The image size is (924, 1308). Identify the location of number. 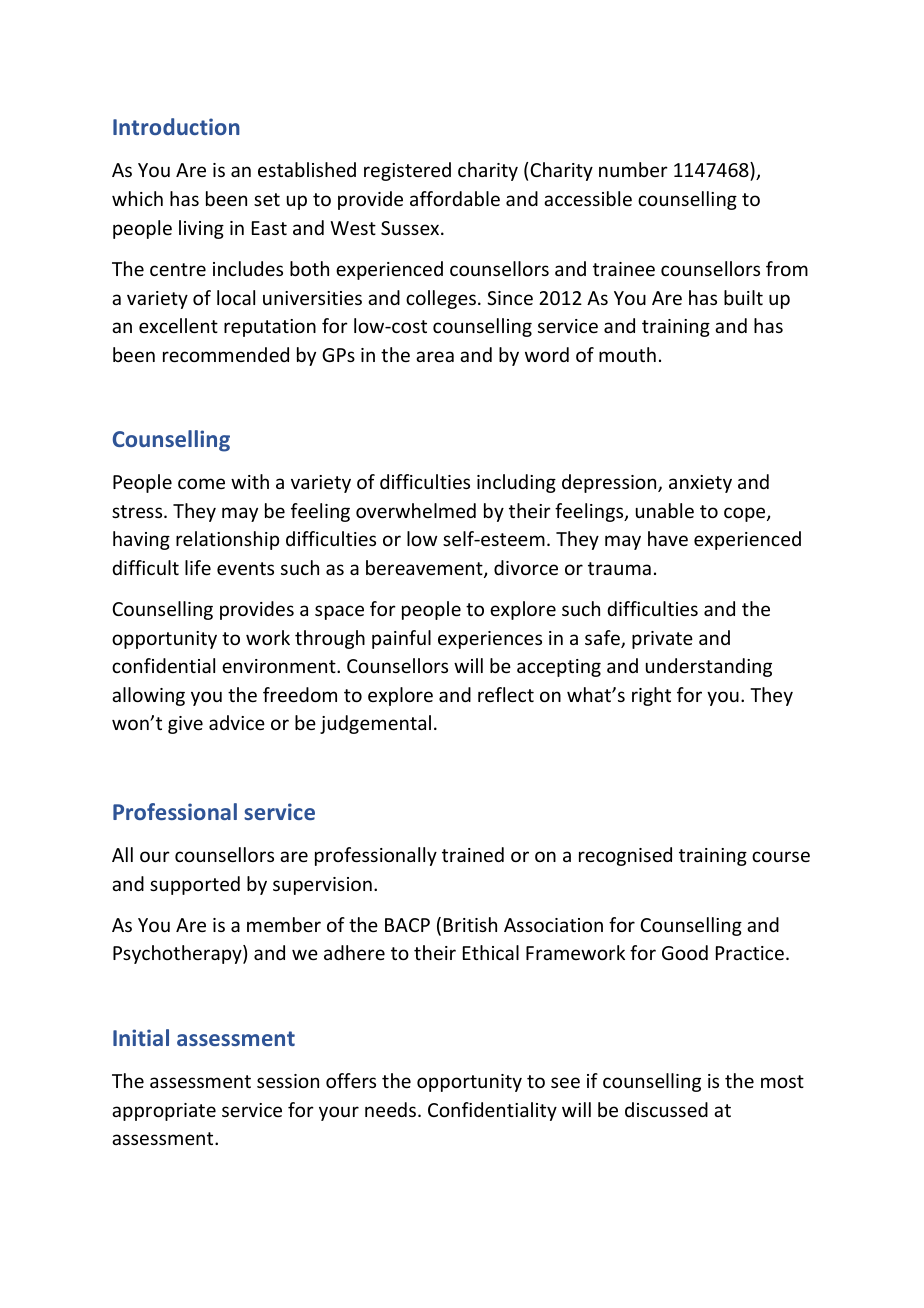
(633, 169).
